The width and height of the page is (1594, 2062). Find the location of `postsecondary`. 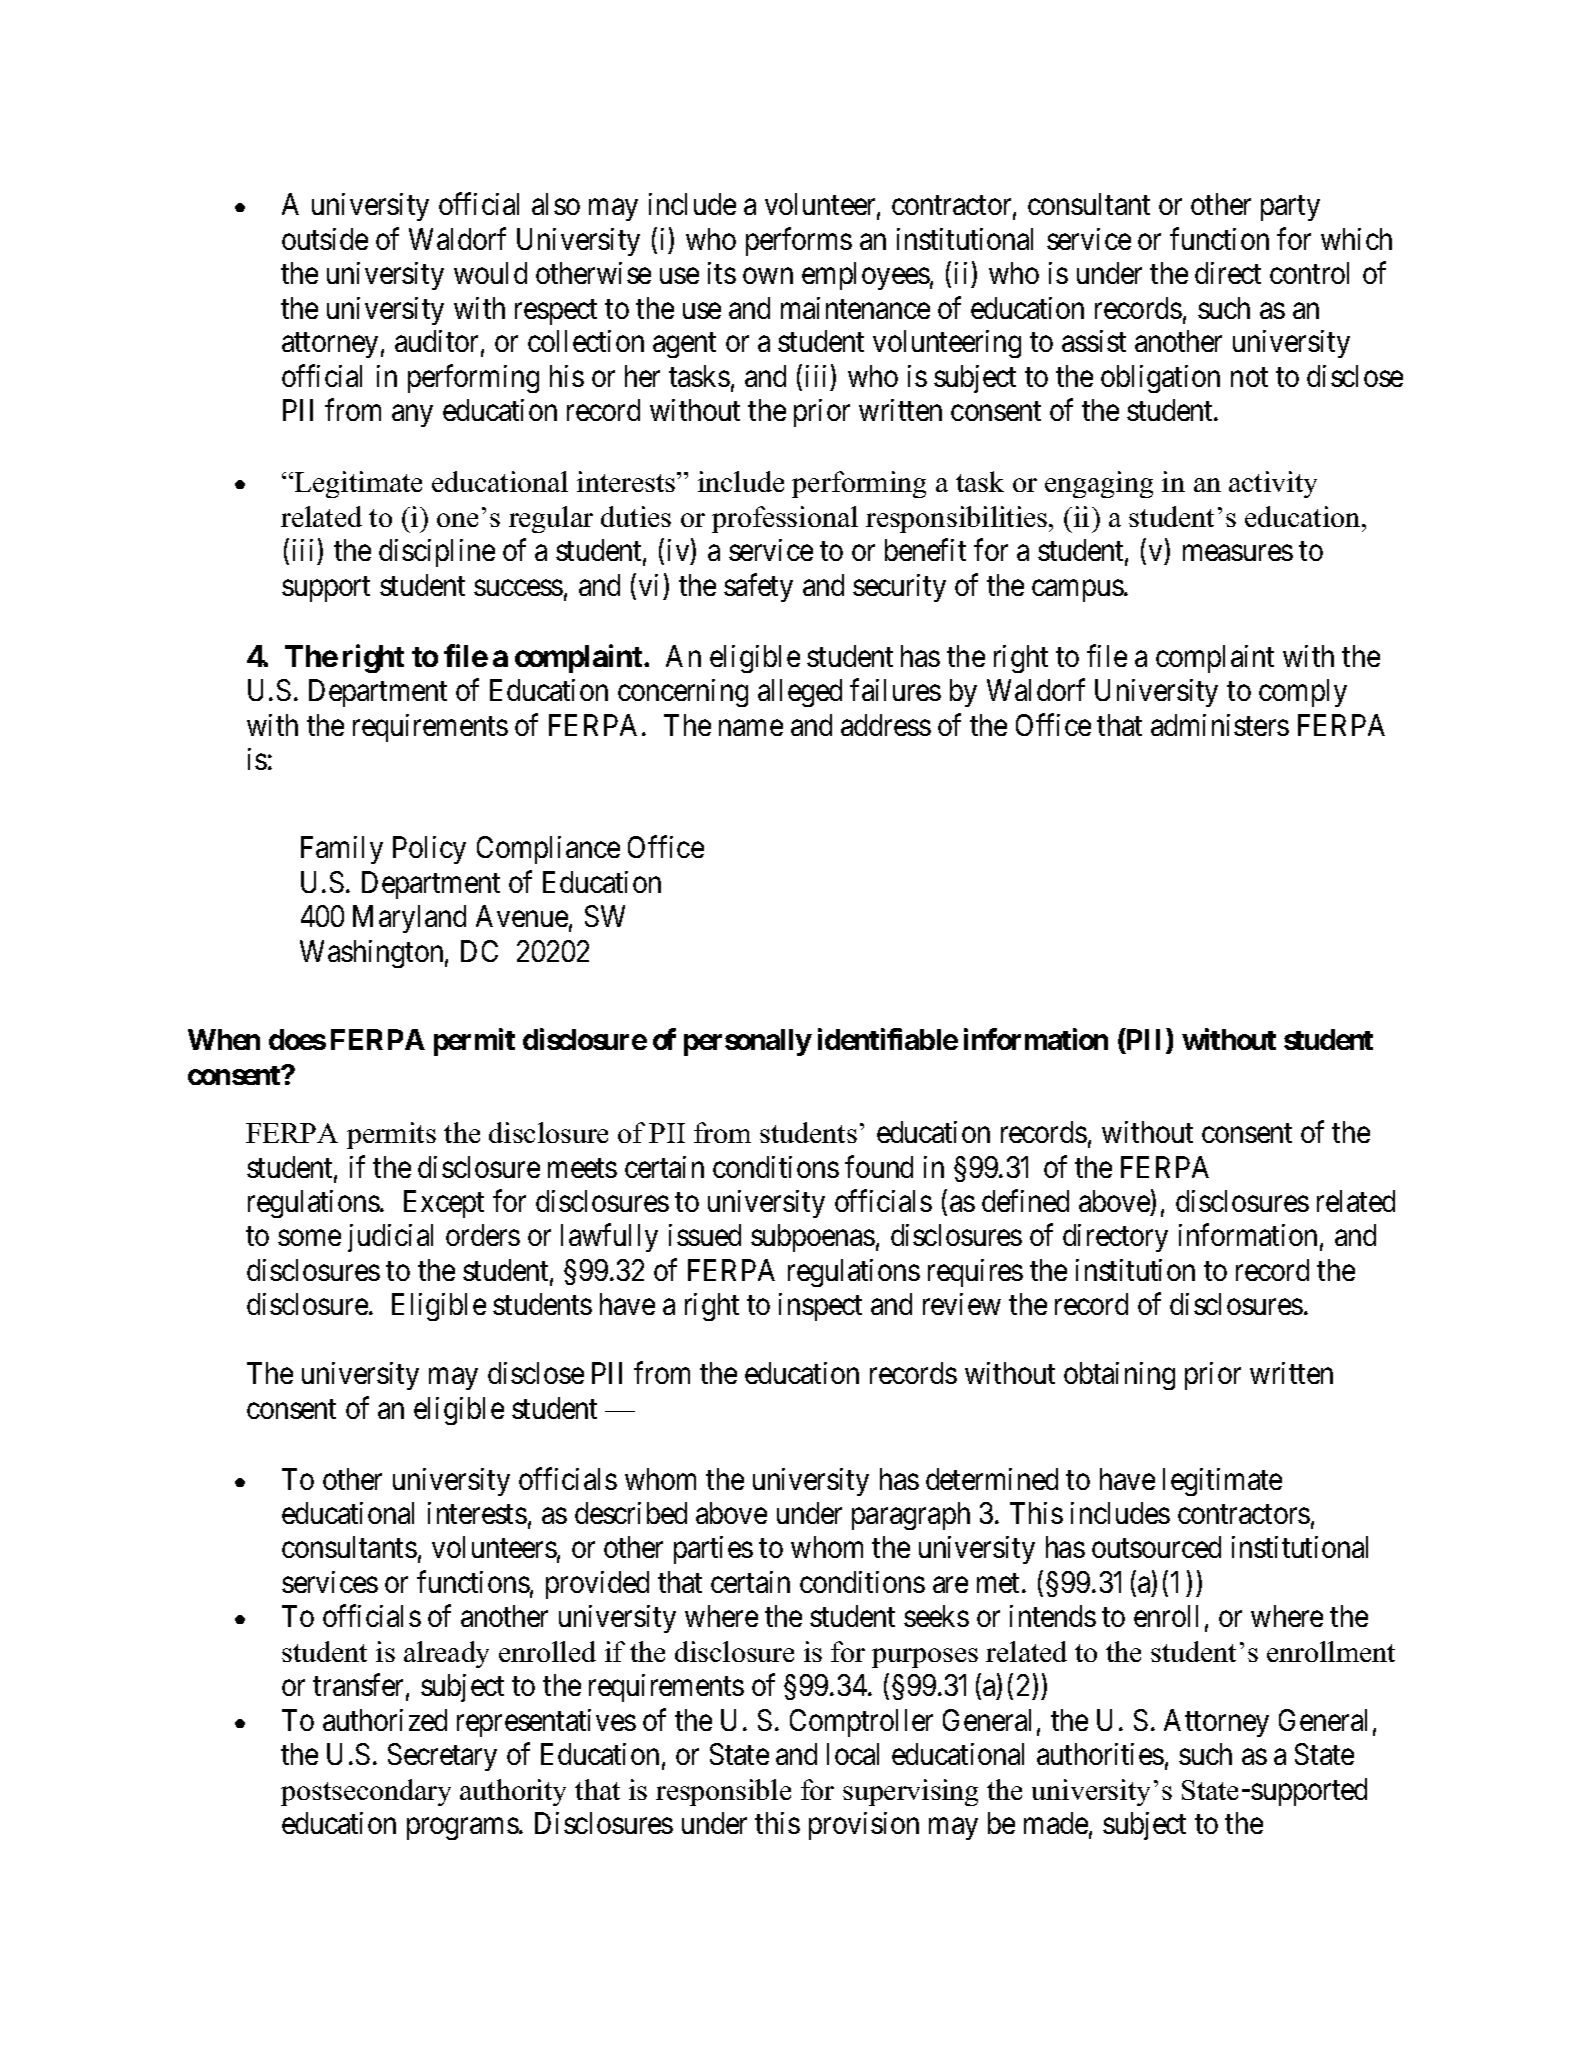

postsecondary is located at coordinates (366, 1792).
